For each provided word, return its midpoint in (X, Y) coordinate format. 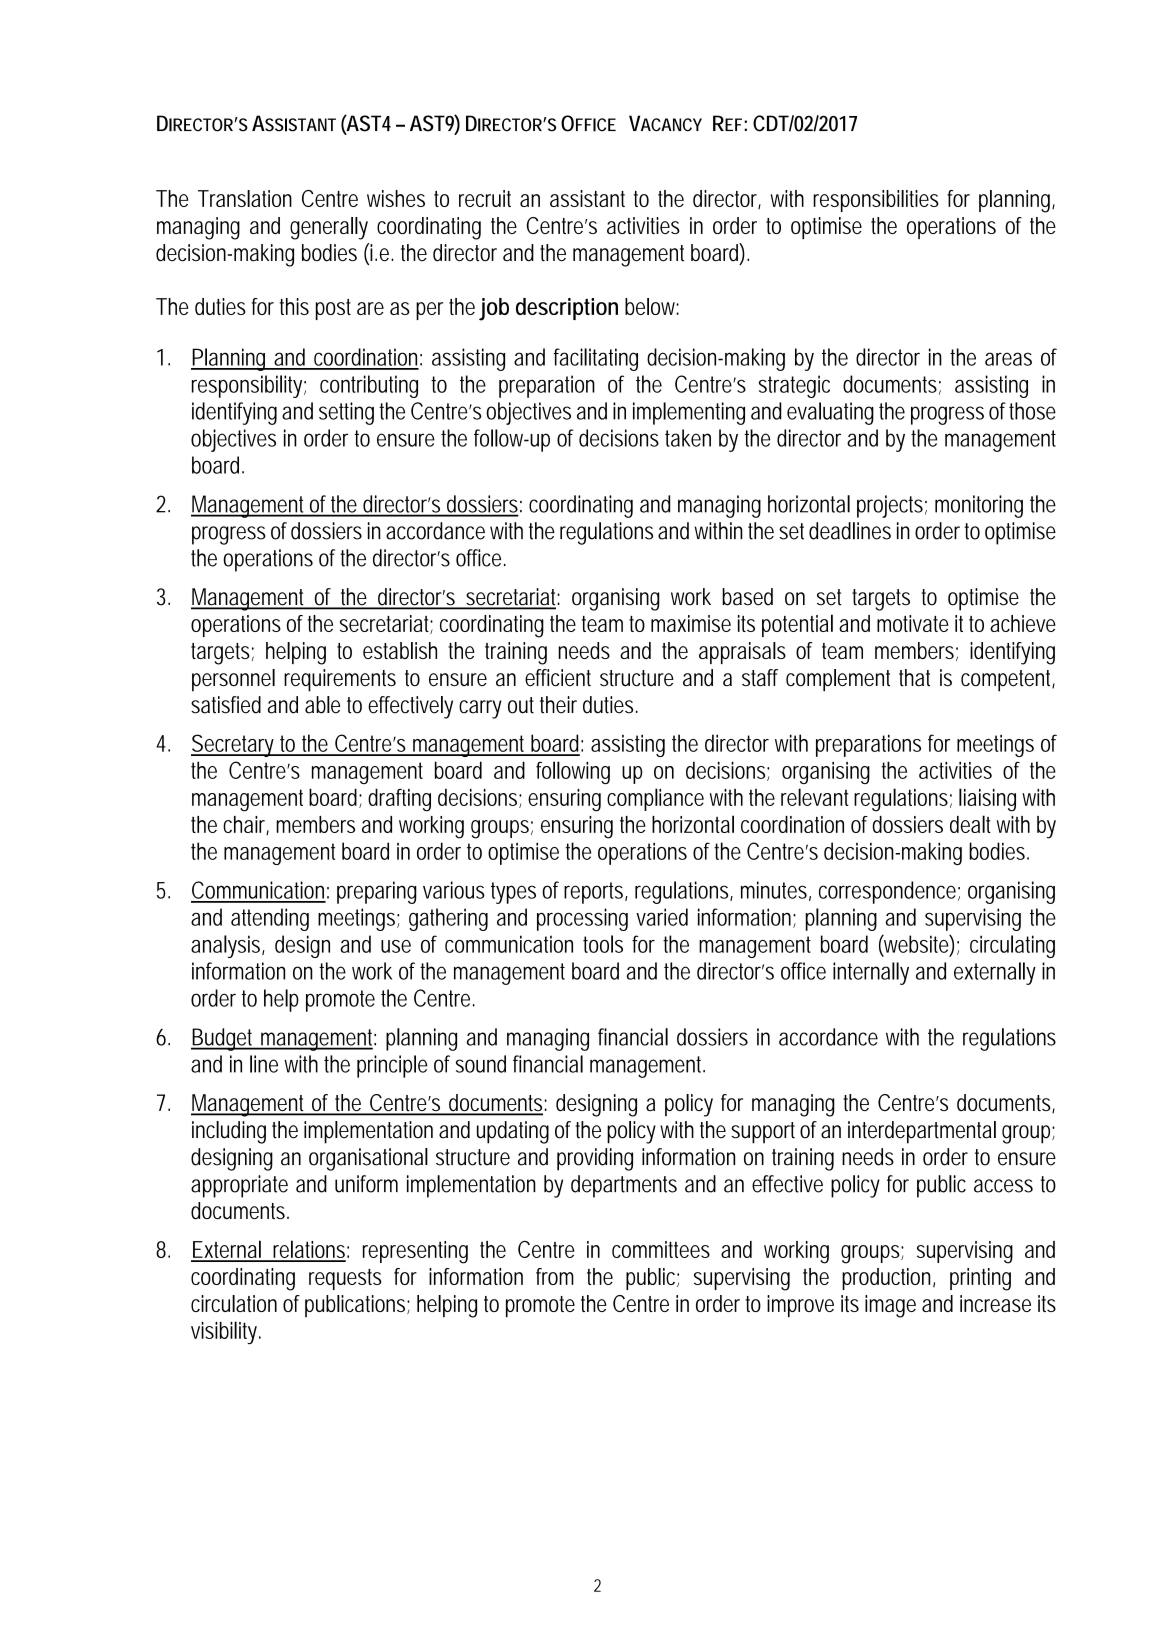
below (652, 306)
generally (329, 228)
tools (603, 944)
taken (688, 438)
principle (392, 1066)
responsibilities (876, 201)
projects (892, 506)
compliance (655, 799)
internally (871, 973)
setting (346, 413)
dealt (970, 824)
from (555, 1276)
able (322, 705)
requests (345, 1279)
